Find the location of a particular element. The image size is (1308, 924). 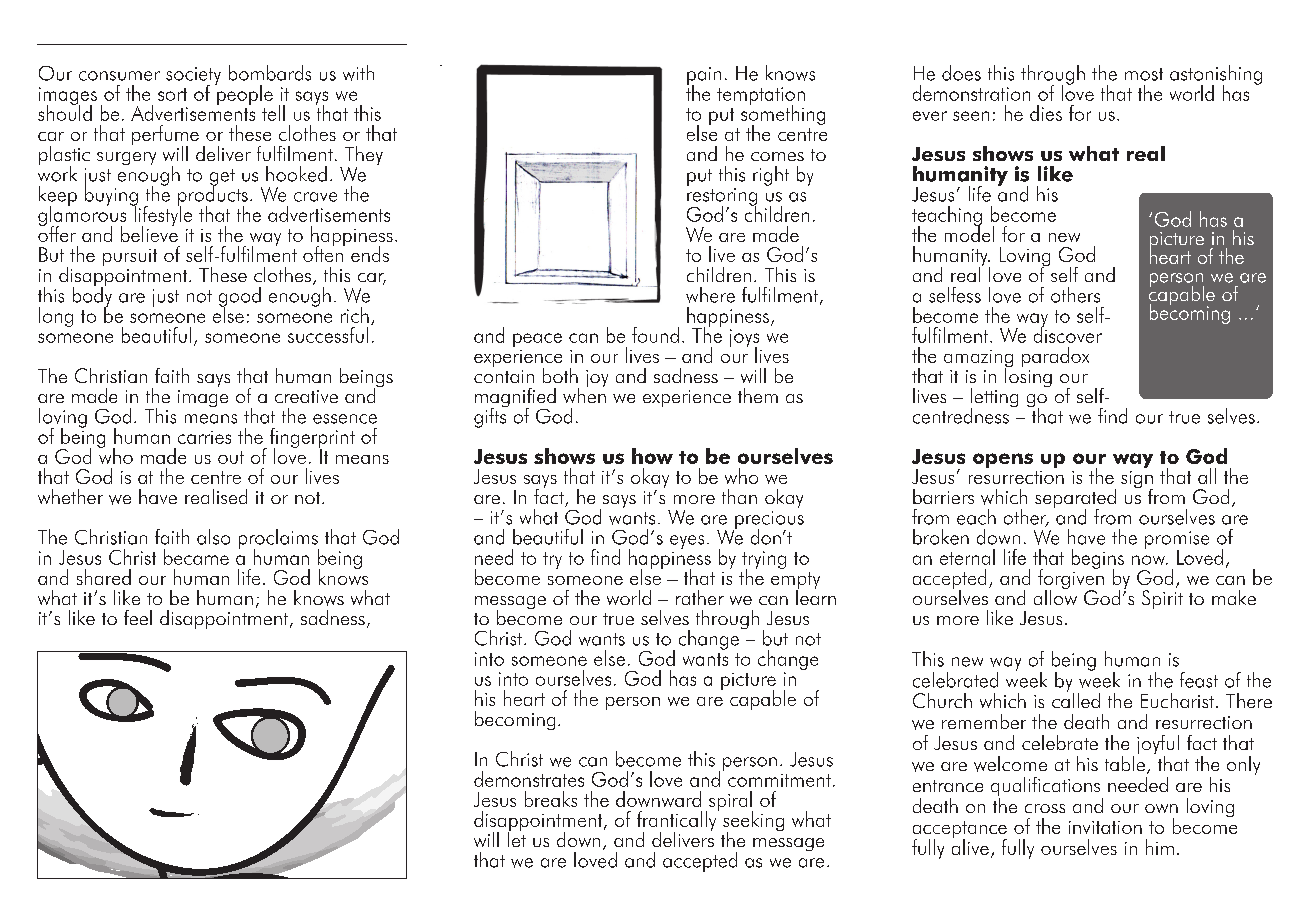

than is located at coordinates (739, 496).
